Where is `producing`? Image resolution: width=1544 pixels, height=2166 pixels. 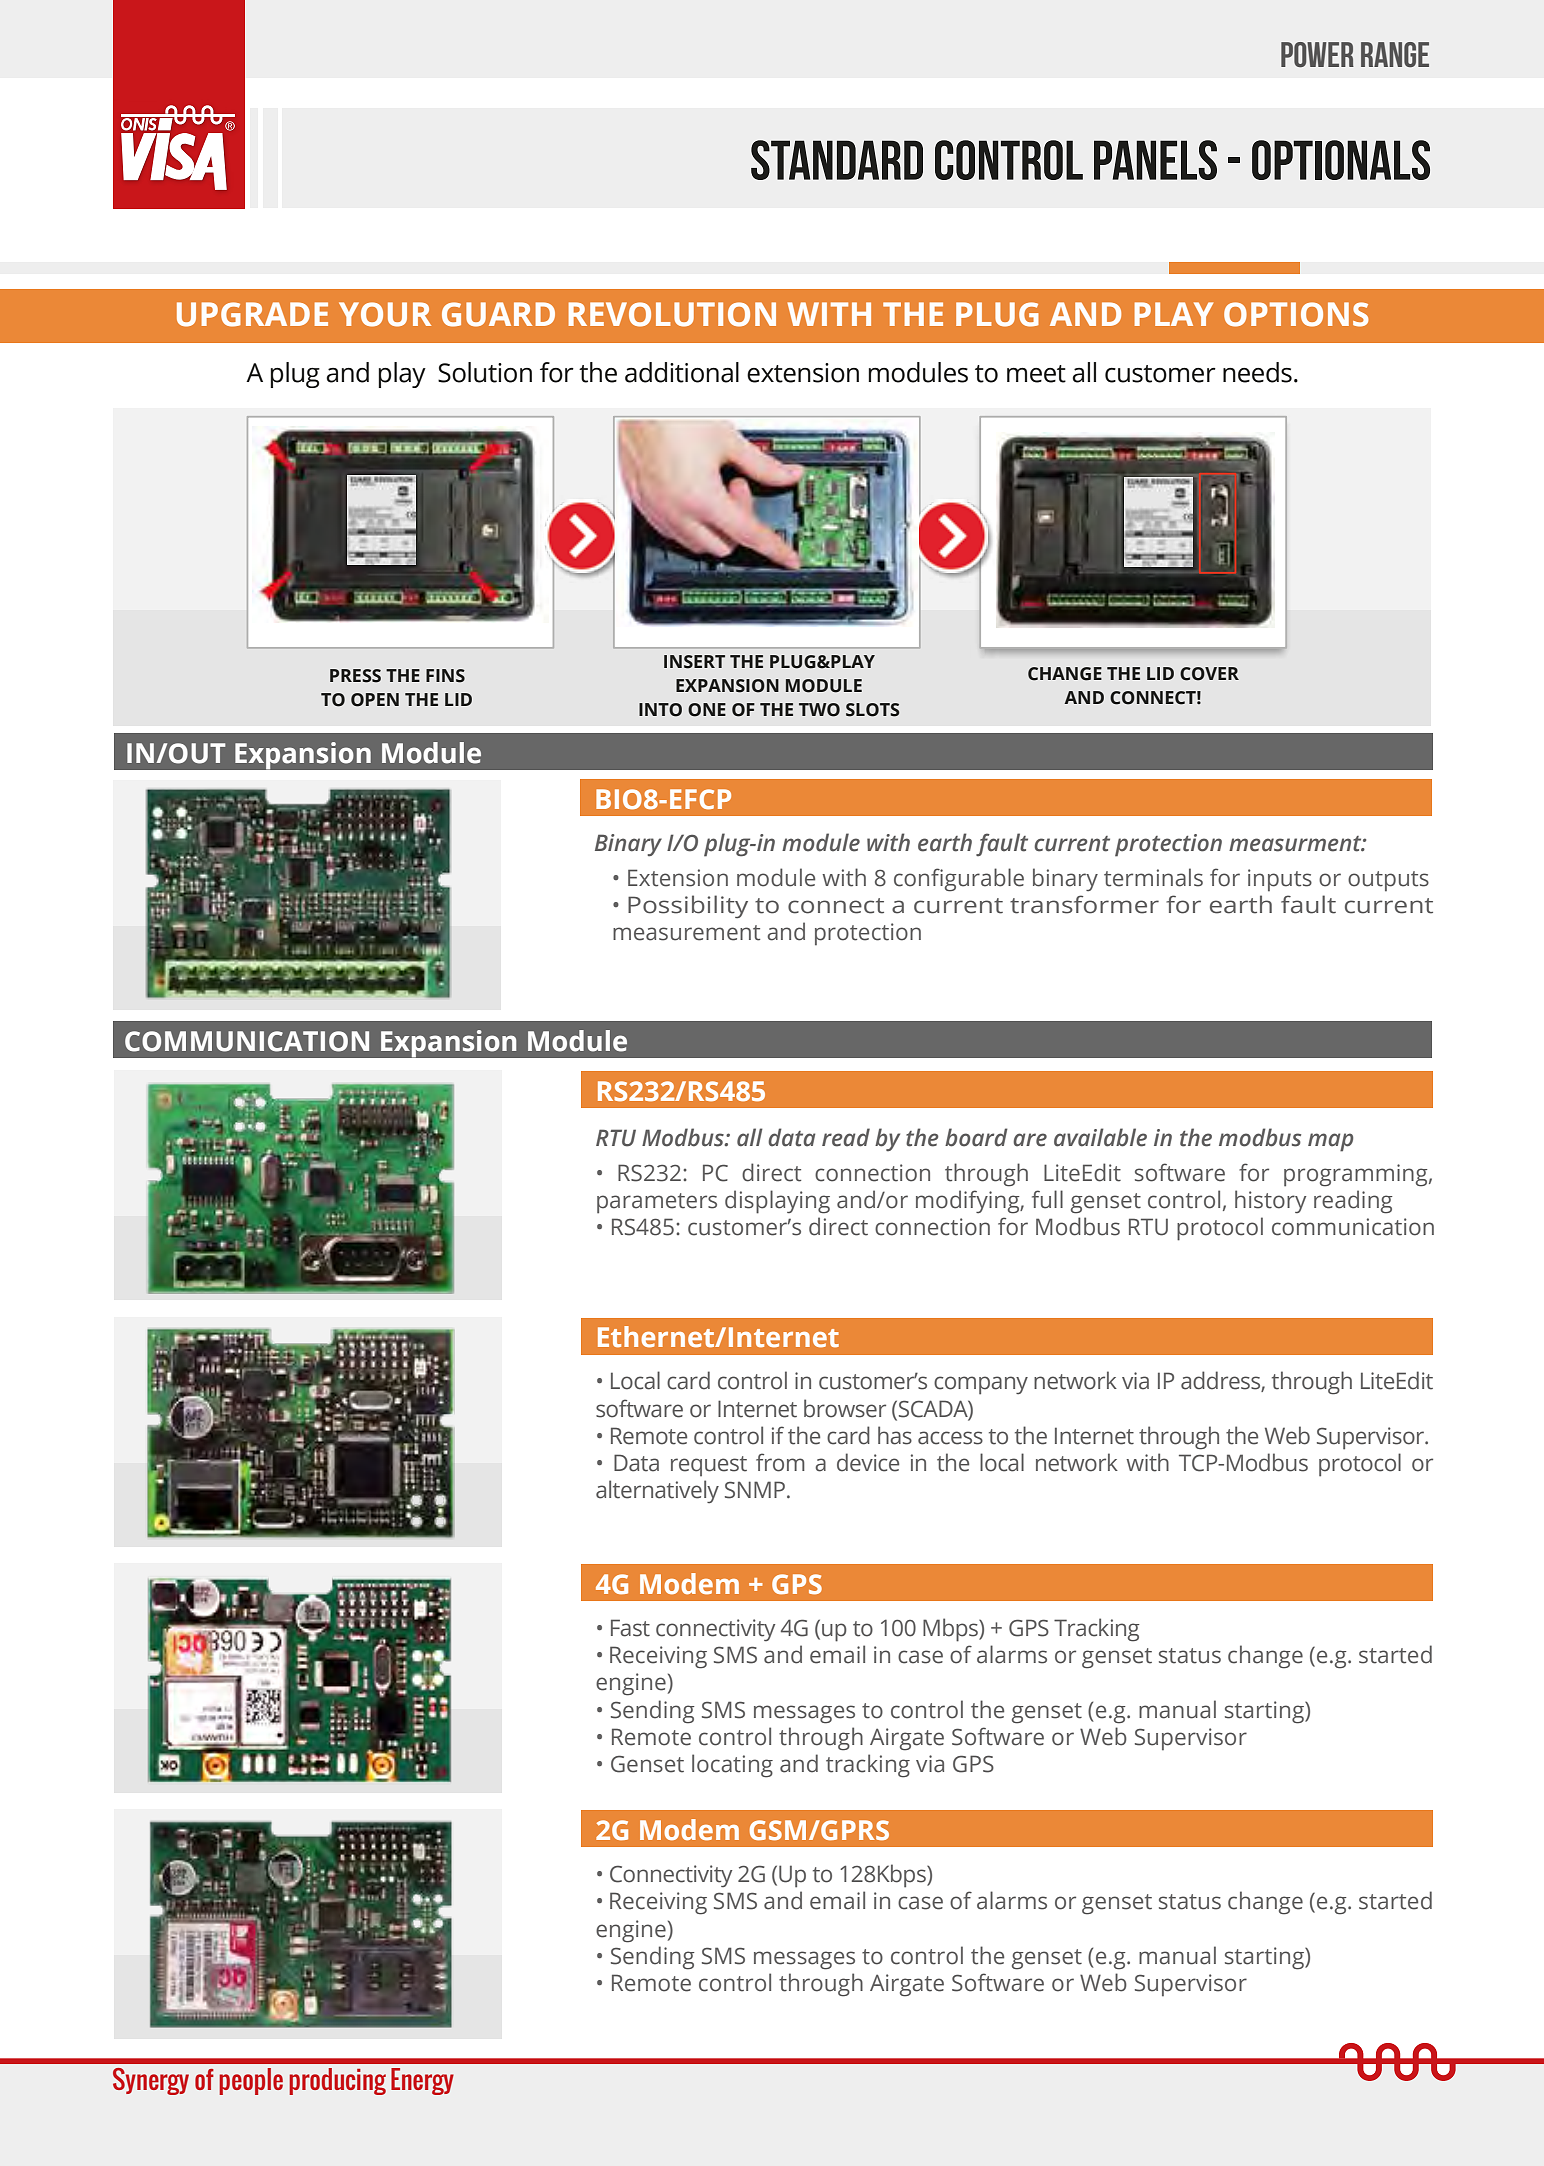
producing is located at coordinates (337, 2081).
